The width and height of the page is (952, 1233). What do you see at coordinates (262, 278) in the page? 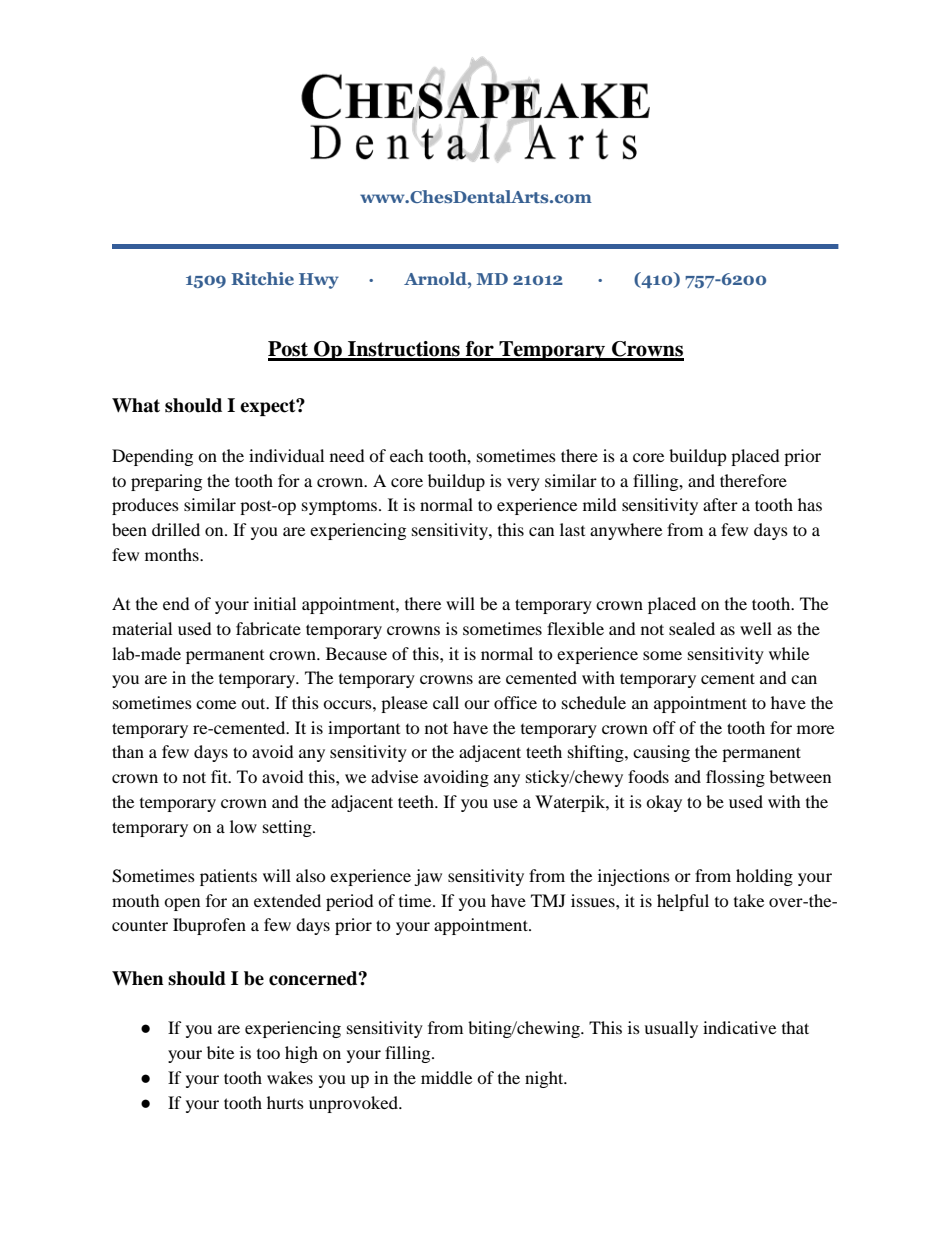
I see `Ritchie` at bounding box center [262, 278].
